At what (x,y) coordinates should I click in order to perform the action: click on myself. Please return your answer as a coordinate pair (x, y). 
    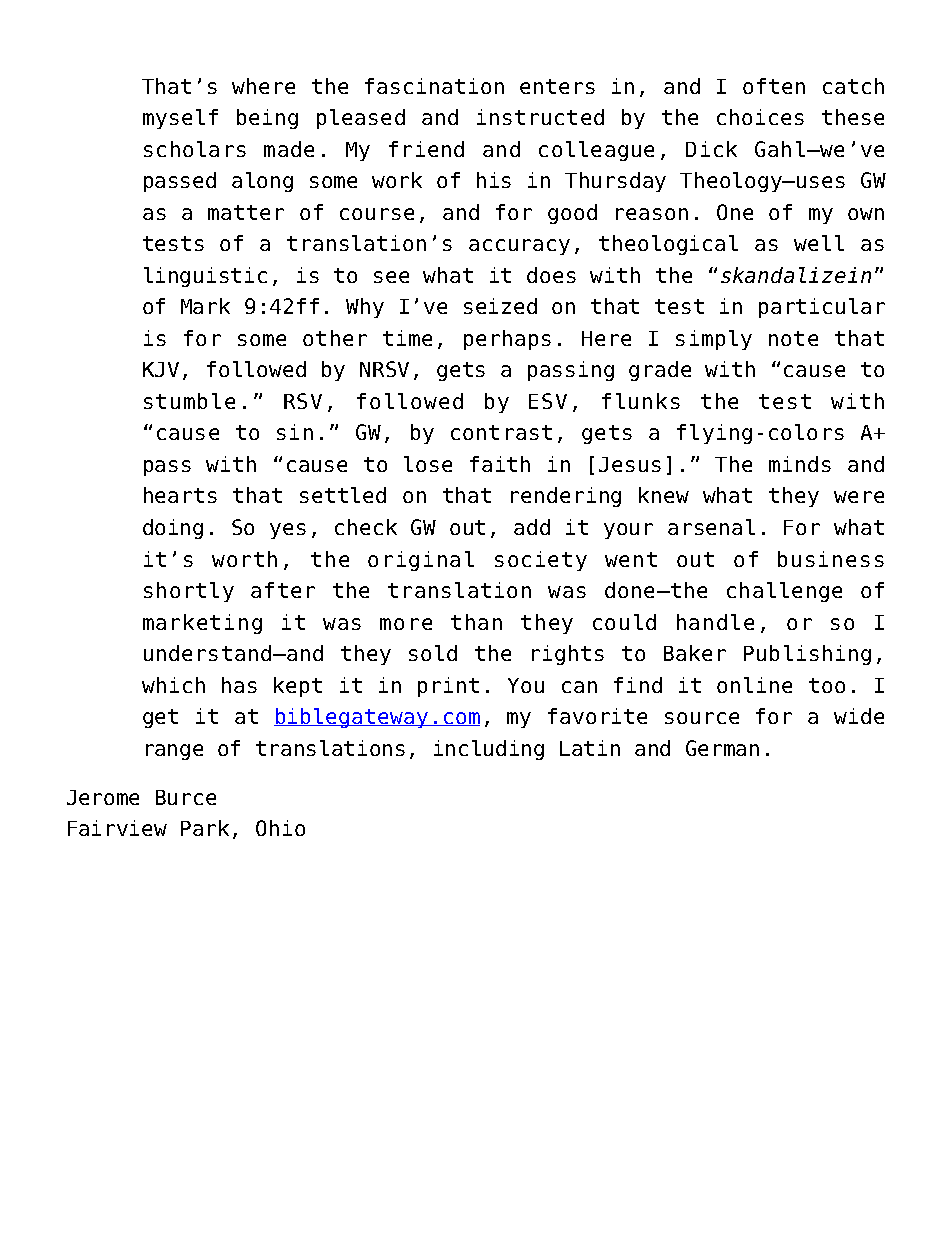
    Looking at the image, I should click on (180, 119).
